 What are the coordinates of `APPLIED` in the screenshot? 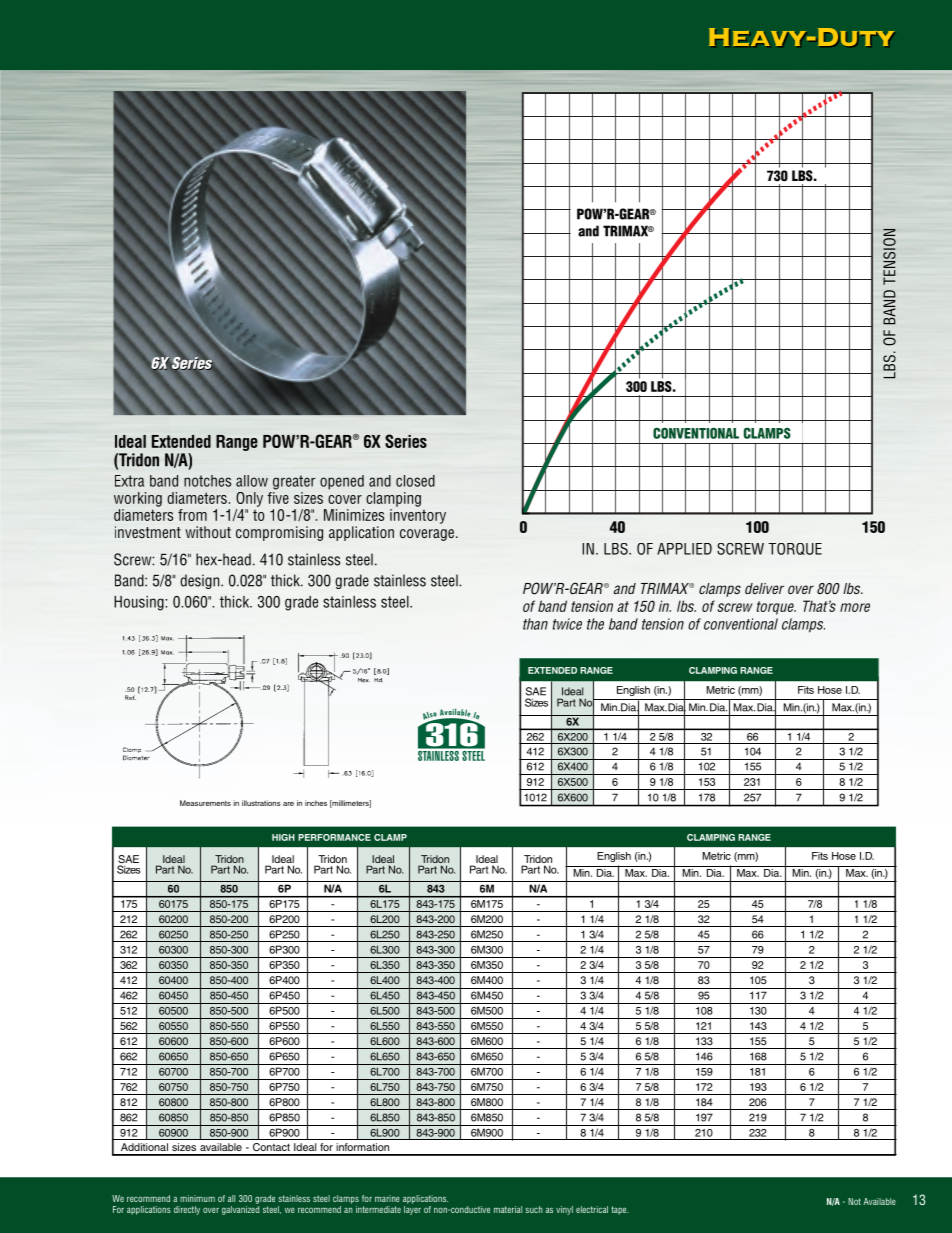 It's located at (684, 549).
